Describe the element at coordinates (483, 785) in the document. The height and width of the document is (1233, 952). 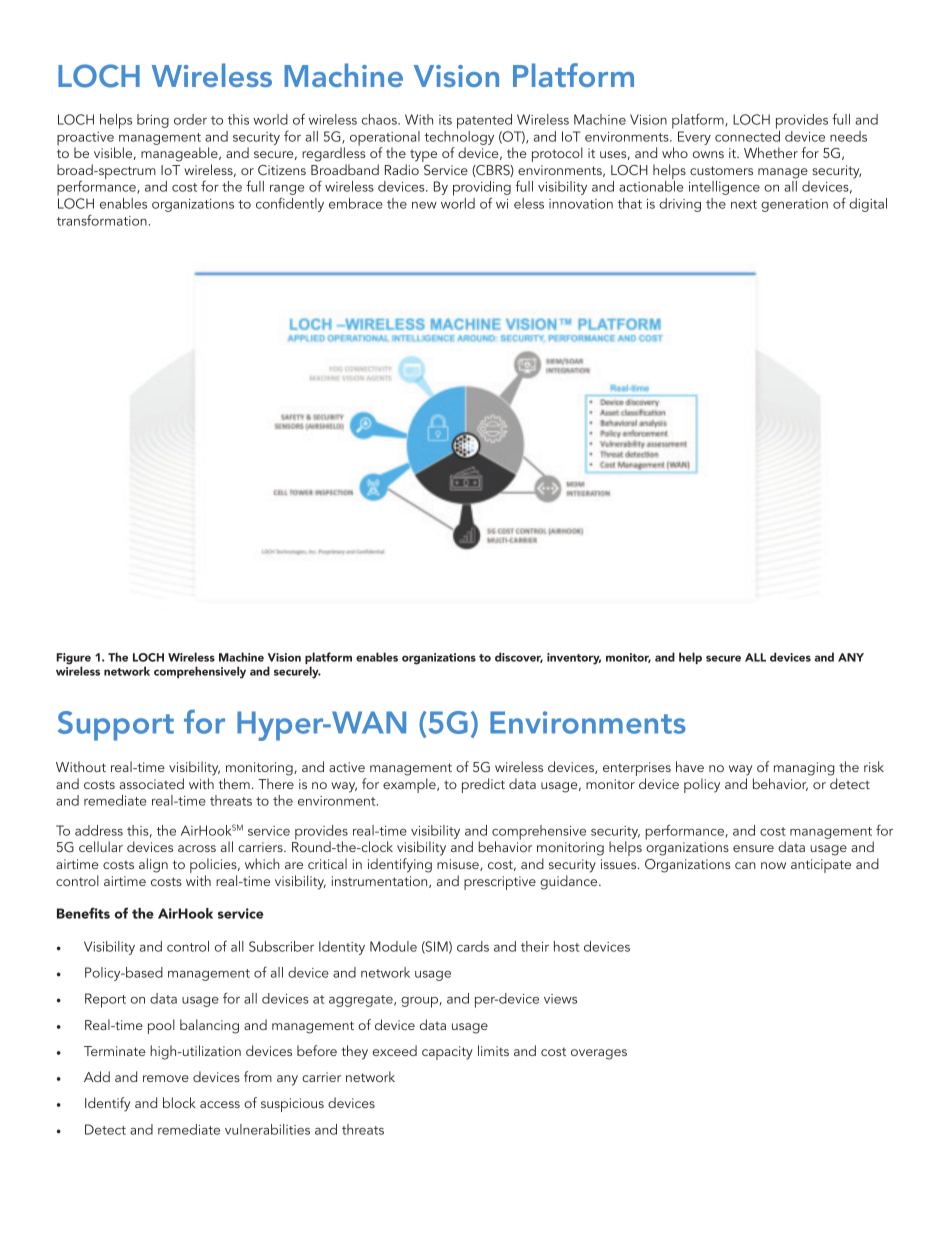
I see `predict` at that location.
